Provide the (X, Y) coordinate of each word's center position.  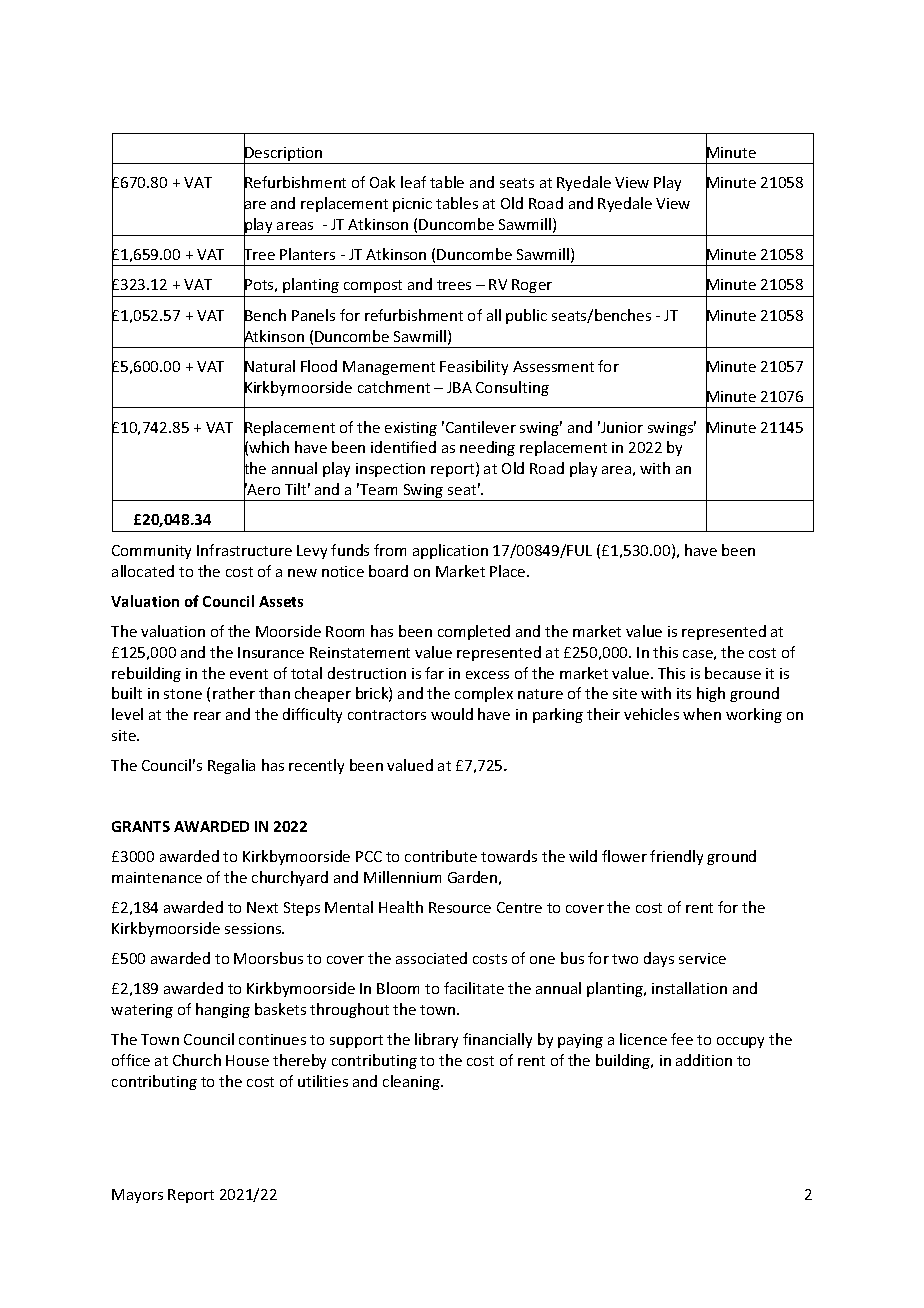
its (684, 693)
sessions (254, 928)
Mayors (137, 1196)
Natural (269, 366)
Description (284, 154)
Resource (460, 907)
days (659, 959)
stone (183, 694)
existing (411, 429)
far (434, 673)
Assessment (553, 366)
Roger (532, 286)
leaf (413, 182)
